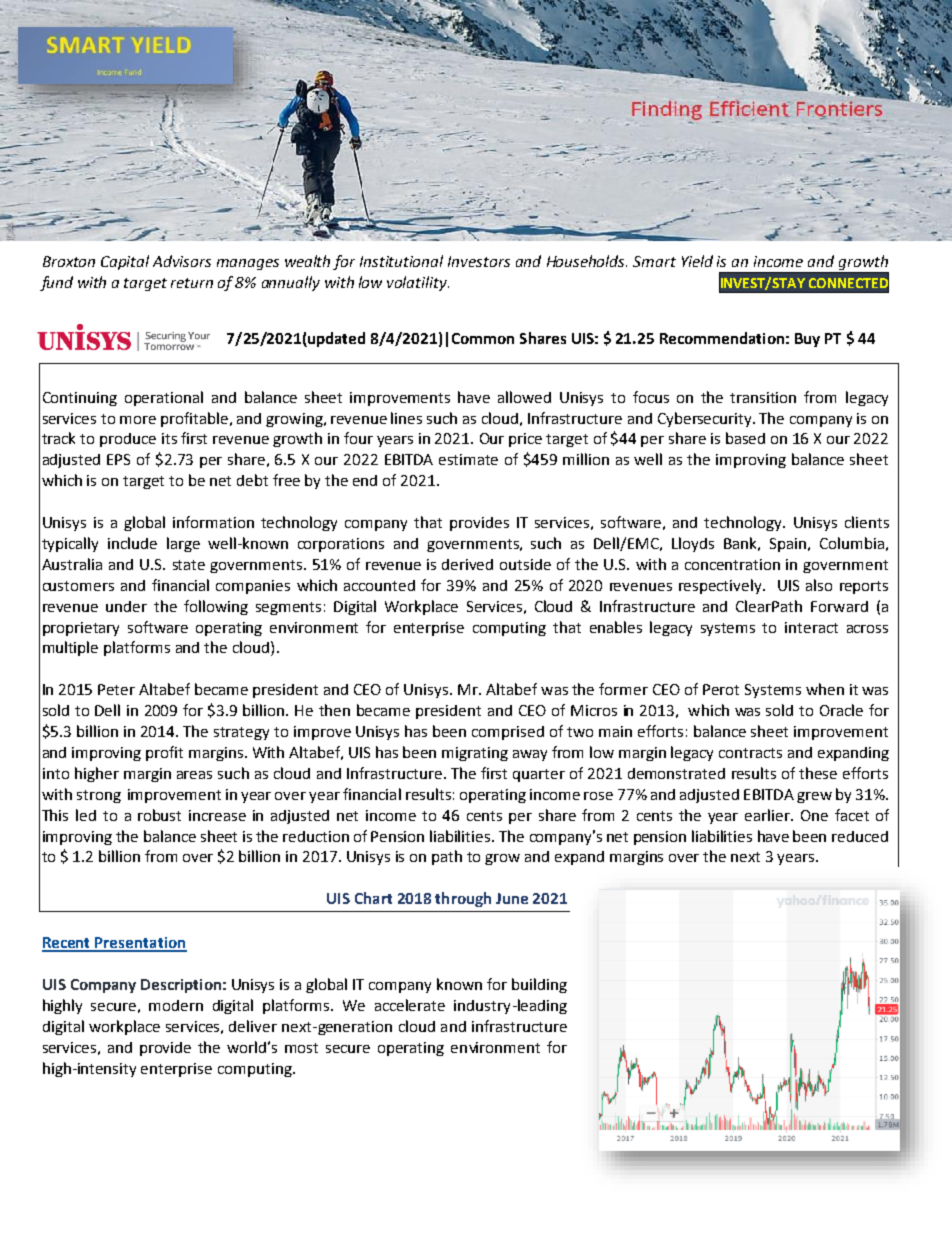 The width and height of the page is (952, 1233). I want to click on accounted, so click(379, 585).
